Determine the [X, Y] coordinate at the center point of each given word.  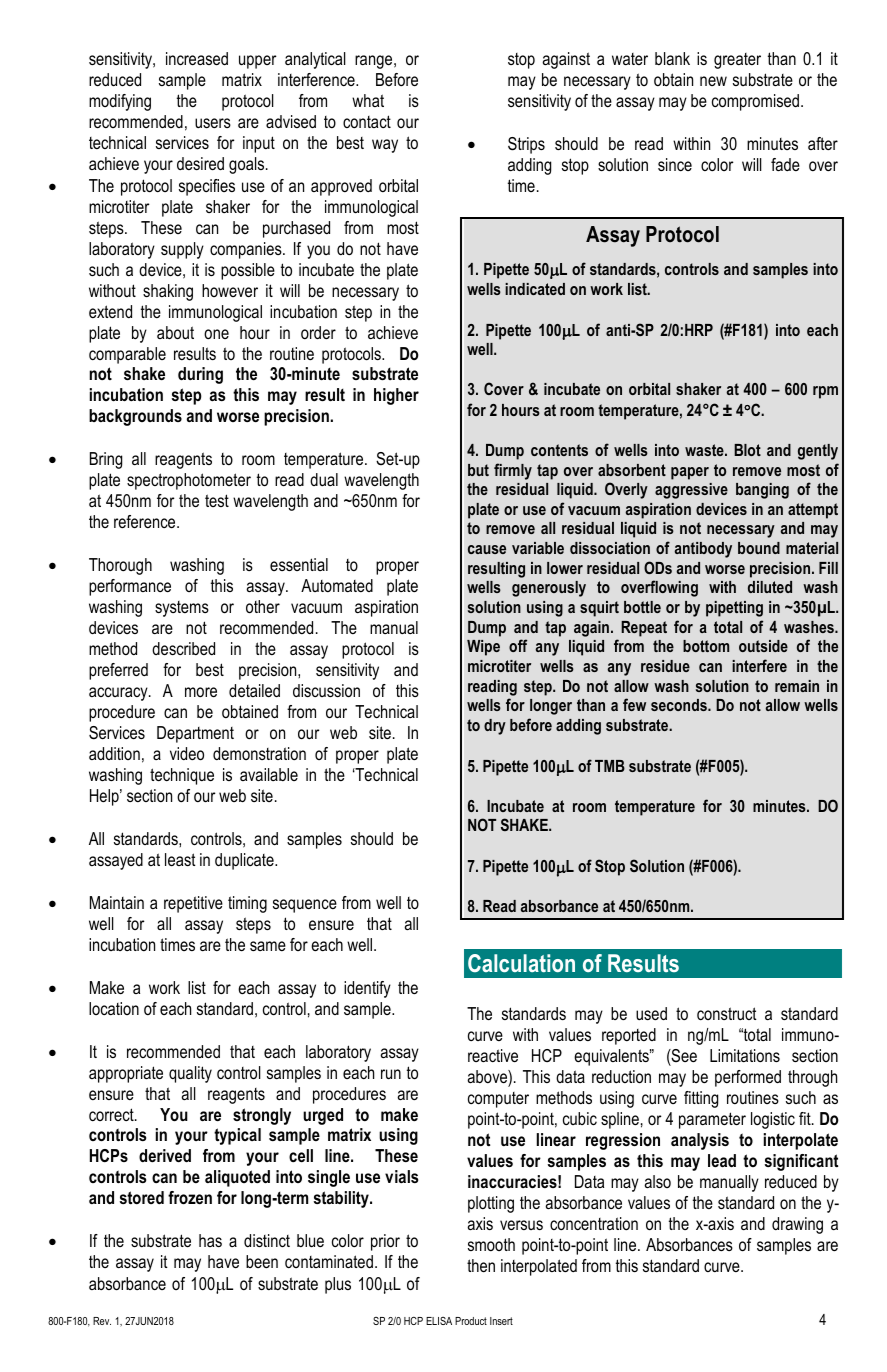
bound [759, 548]
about [175, 333]
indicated [535, 289]
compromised [755, 102]
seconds [680, 705]
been [262, 1261]
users [213, 123]
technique [182, 776]
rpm [825, 392]
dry [495, 727]
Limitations [745, 1055]
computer [498, 1100]
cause [487, 549]
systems [182, 609]
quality [190, 1074]
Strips [526, 145]
